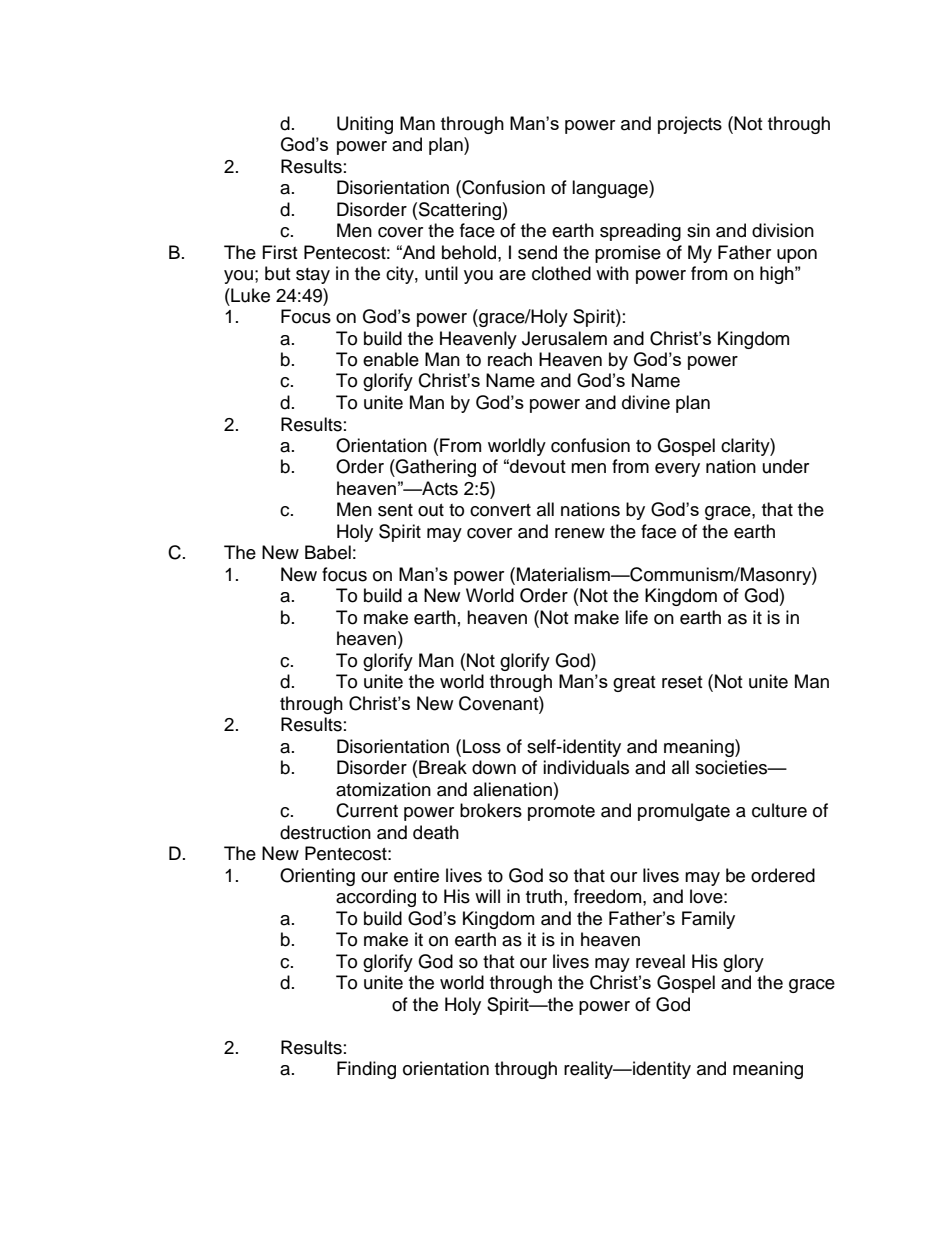 The width and height of the screenshot is (952, 1233). I want to click on Finding, so click(366, 1070).
